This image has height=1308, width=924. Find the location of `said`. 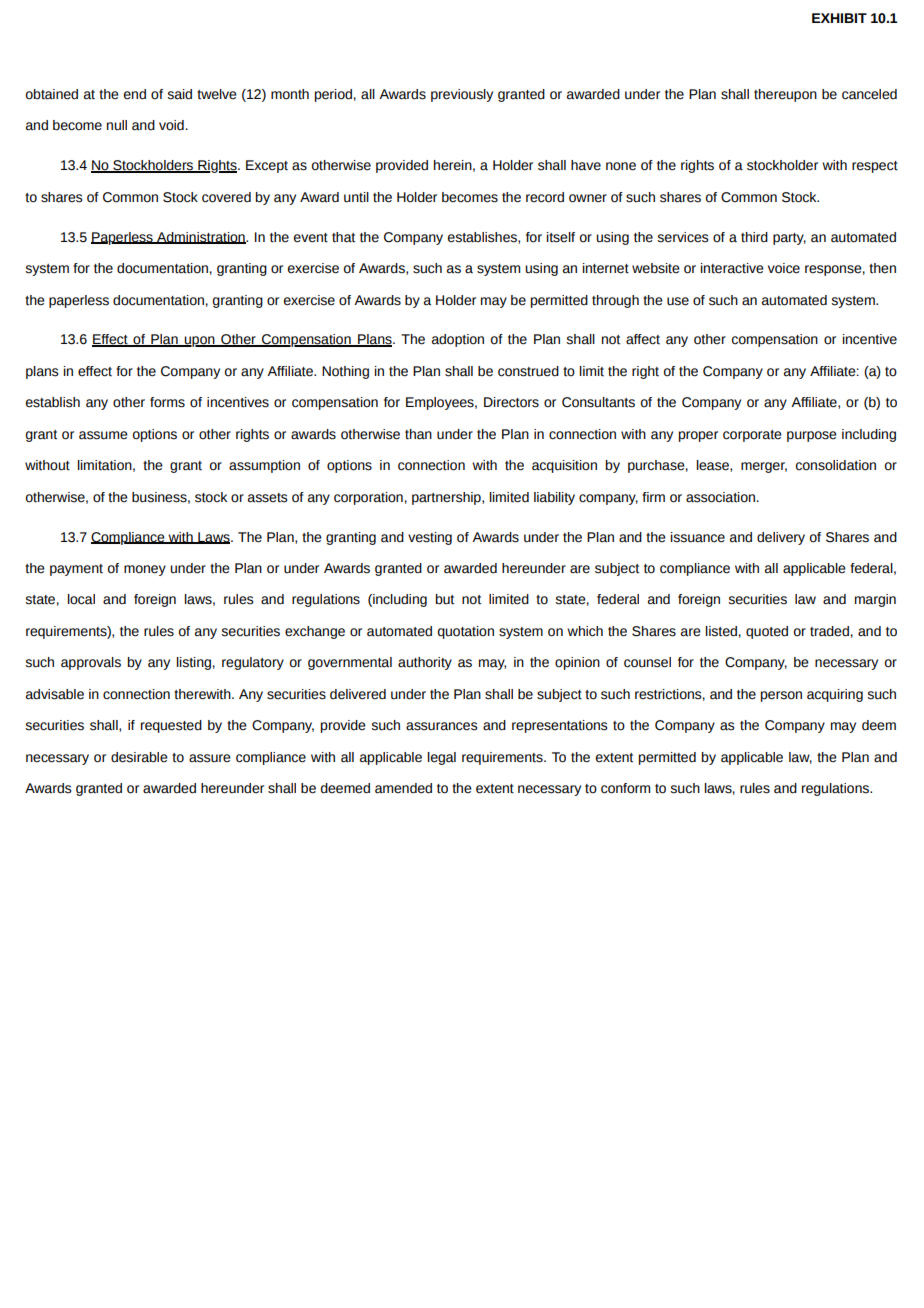

said is located at coordinates (179, 94).
